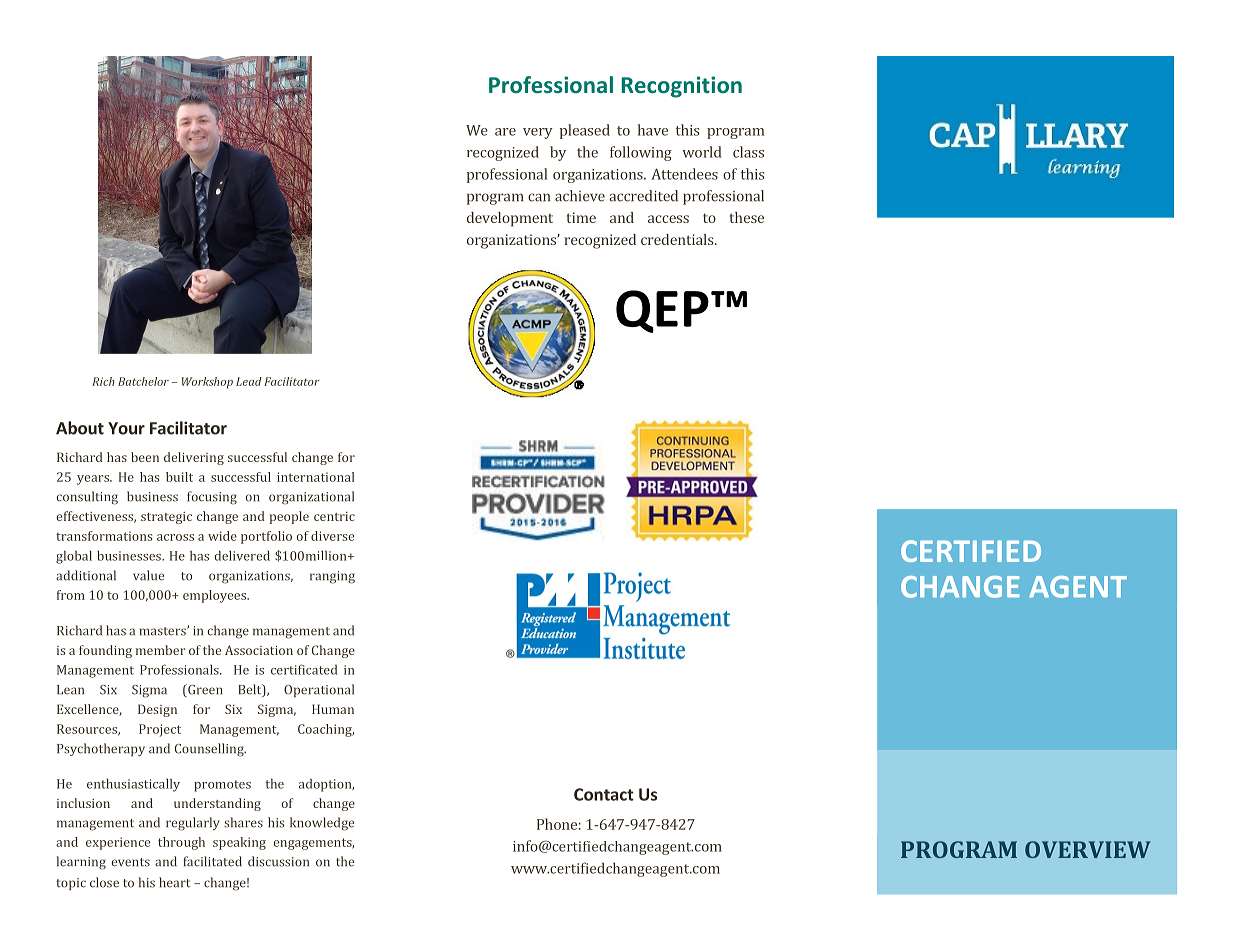  I want to click on centric, so click(334, 516).
